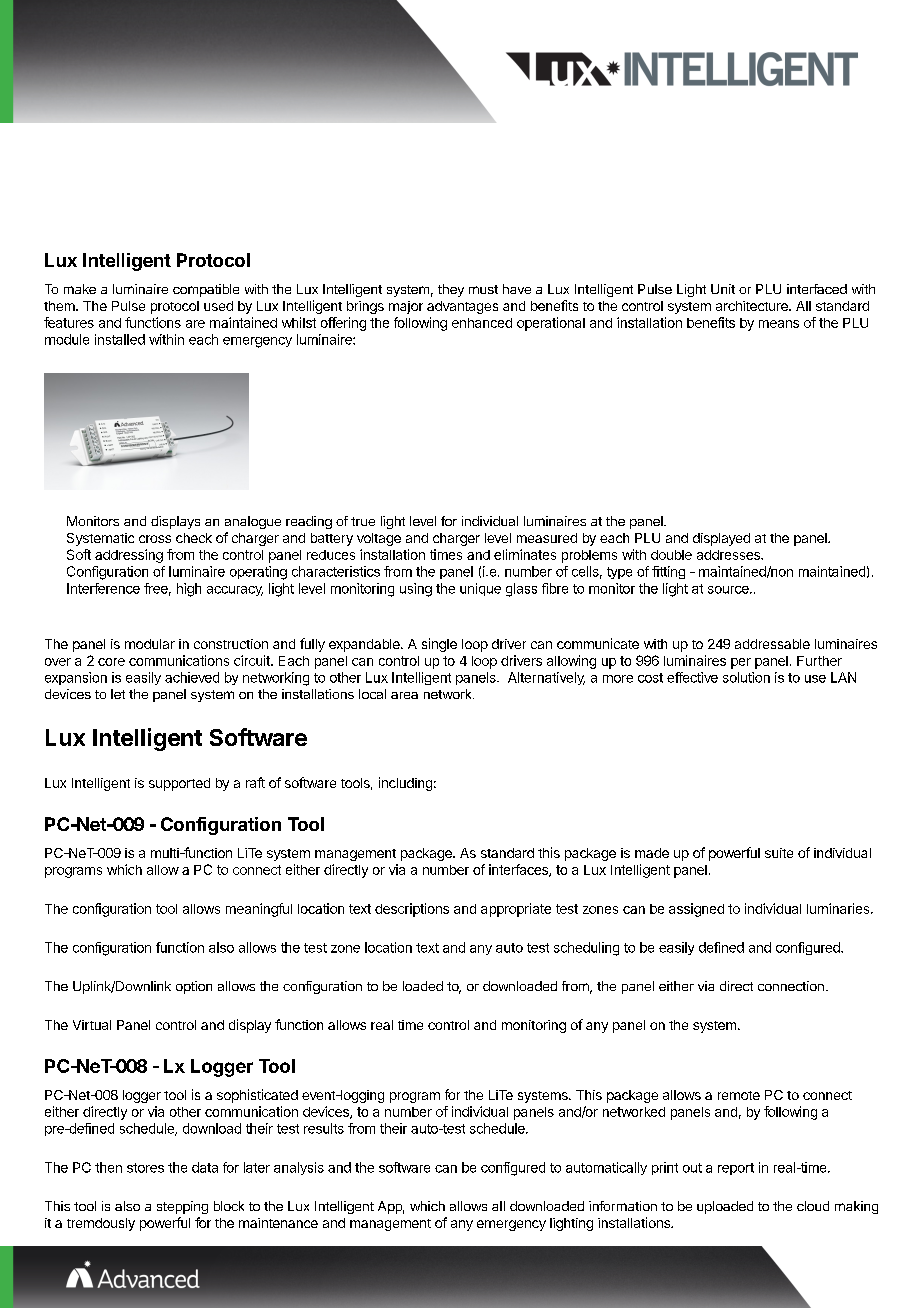  What do you see at coordinates (519, 870) in the screenshot?
I see `interfaces` at bounding box center [519, 870].
